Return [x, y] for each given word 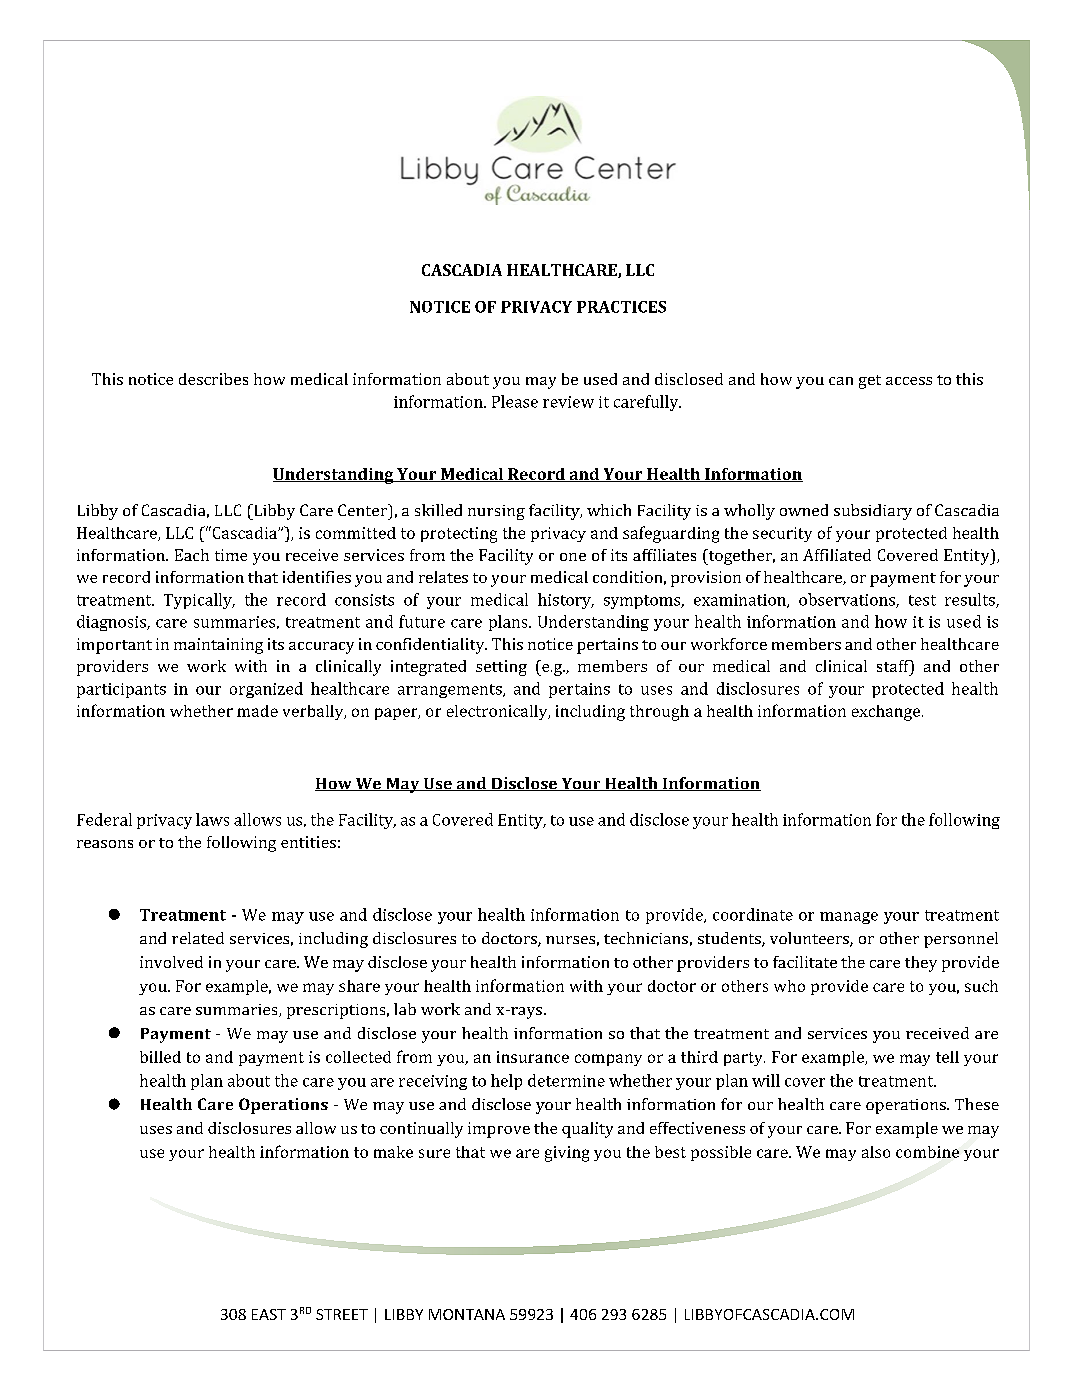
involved [171, 962]
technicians [646, 938]
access [909, 381]
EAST [269, 1314]
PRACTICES [621, 307]
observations [848, 600]
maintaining [218, 646]
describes [213, 379]
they [921, 964]
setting [501, 668]
